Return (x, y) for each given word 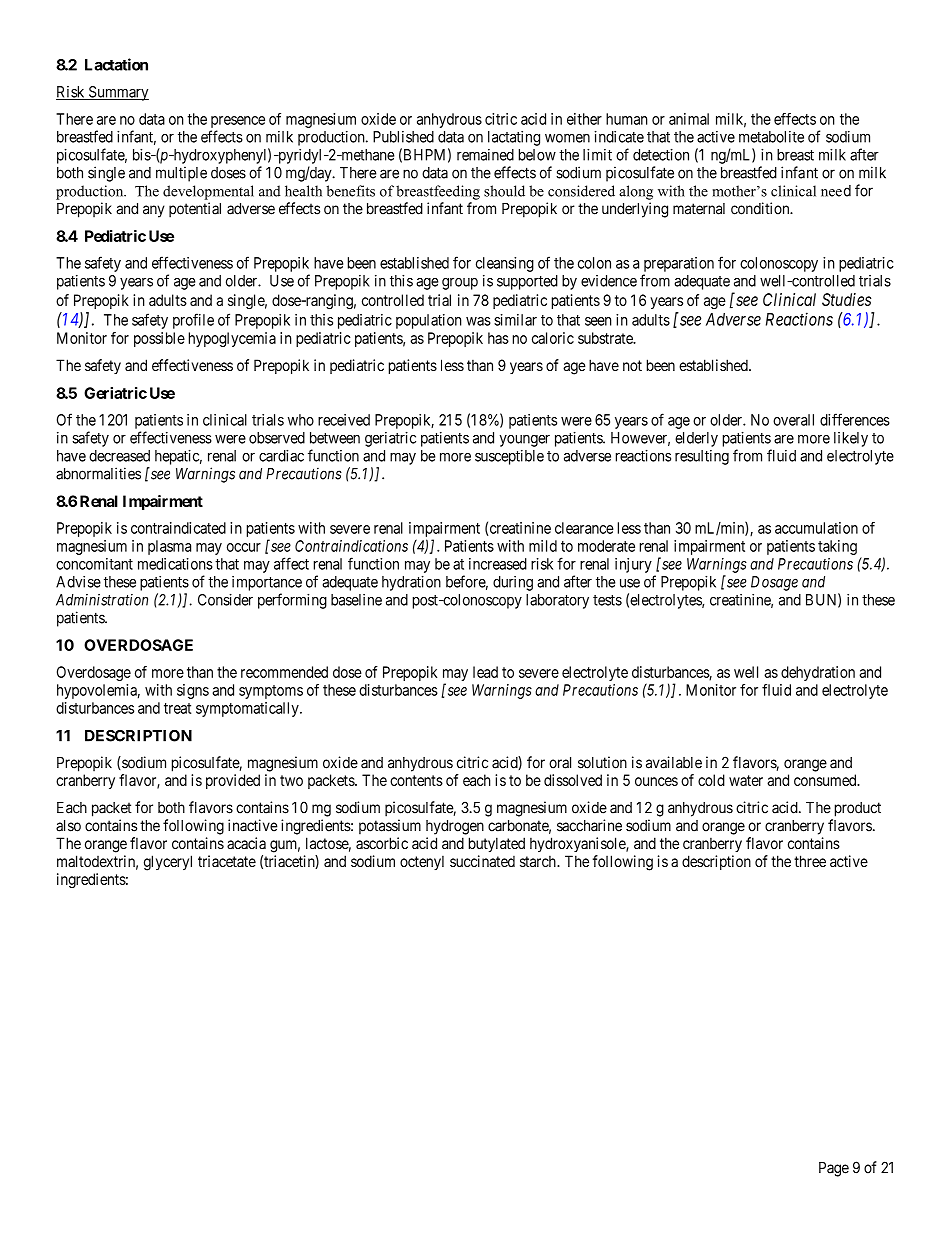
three (810, 861)
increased (498, 564)
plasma (169, 547)
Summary (117, 93)
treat (177, 708)
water (746, 780)
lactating (514, 138)
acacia (246, 843)
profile (193, 321)
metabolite (771, 137)
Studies (846, 299)
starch (539, 861)
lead (485, 672)
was (478, 321)
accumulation (816, 528)
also (68, 826)
